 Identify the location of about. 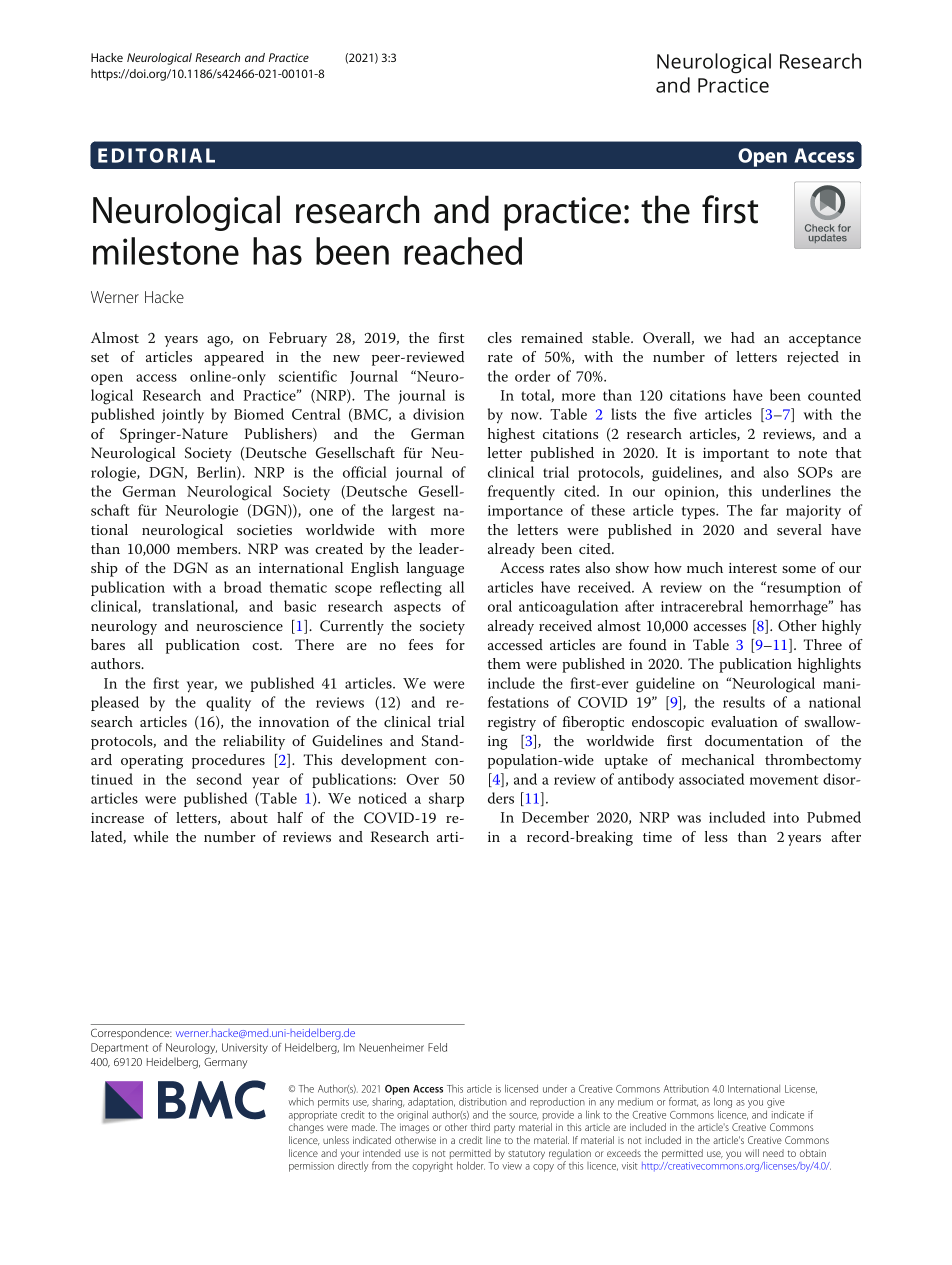
(249, 817).
